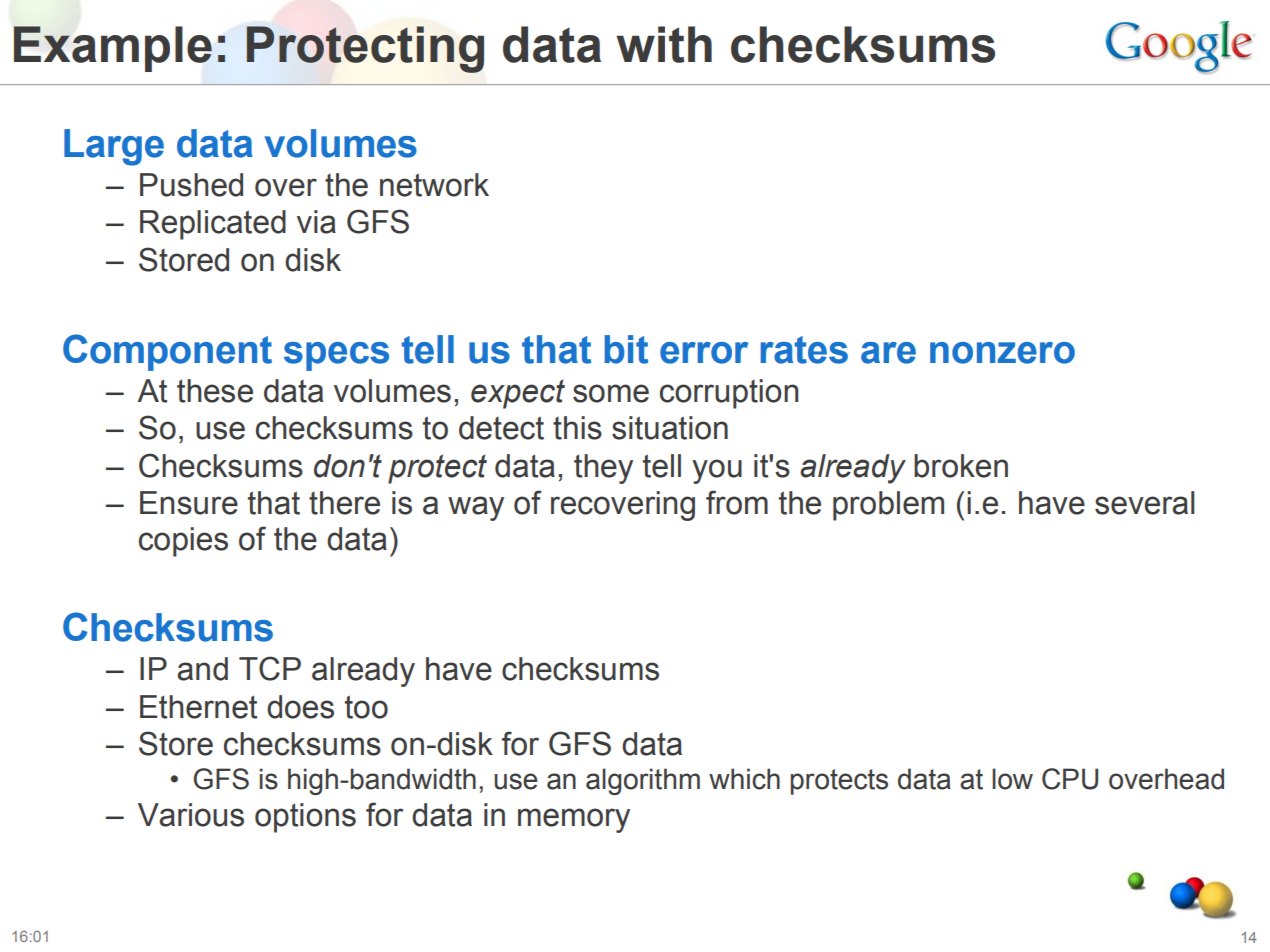  What do you see at coordinates (643, 781) in the screenshot?
I see `algorithm` at bounding box center [643, 781].
